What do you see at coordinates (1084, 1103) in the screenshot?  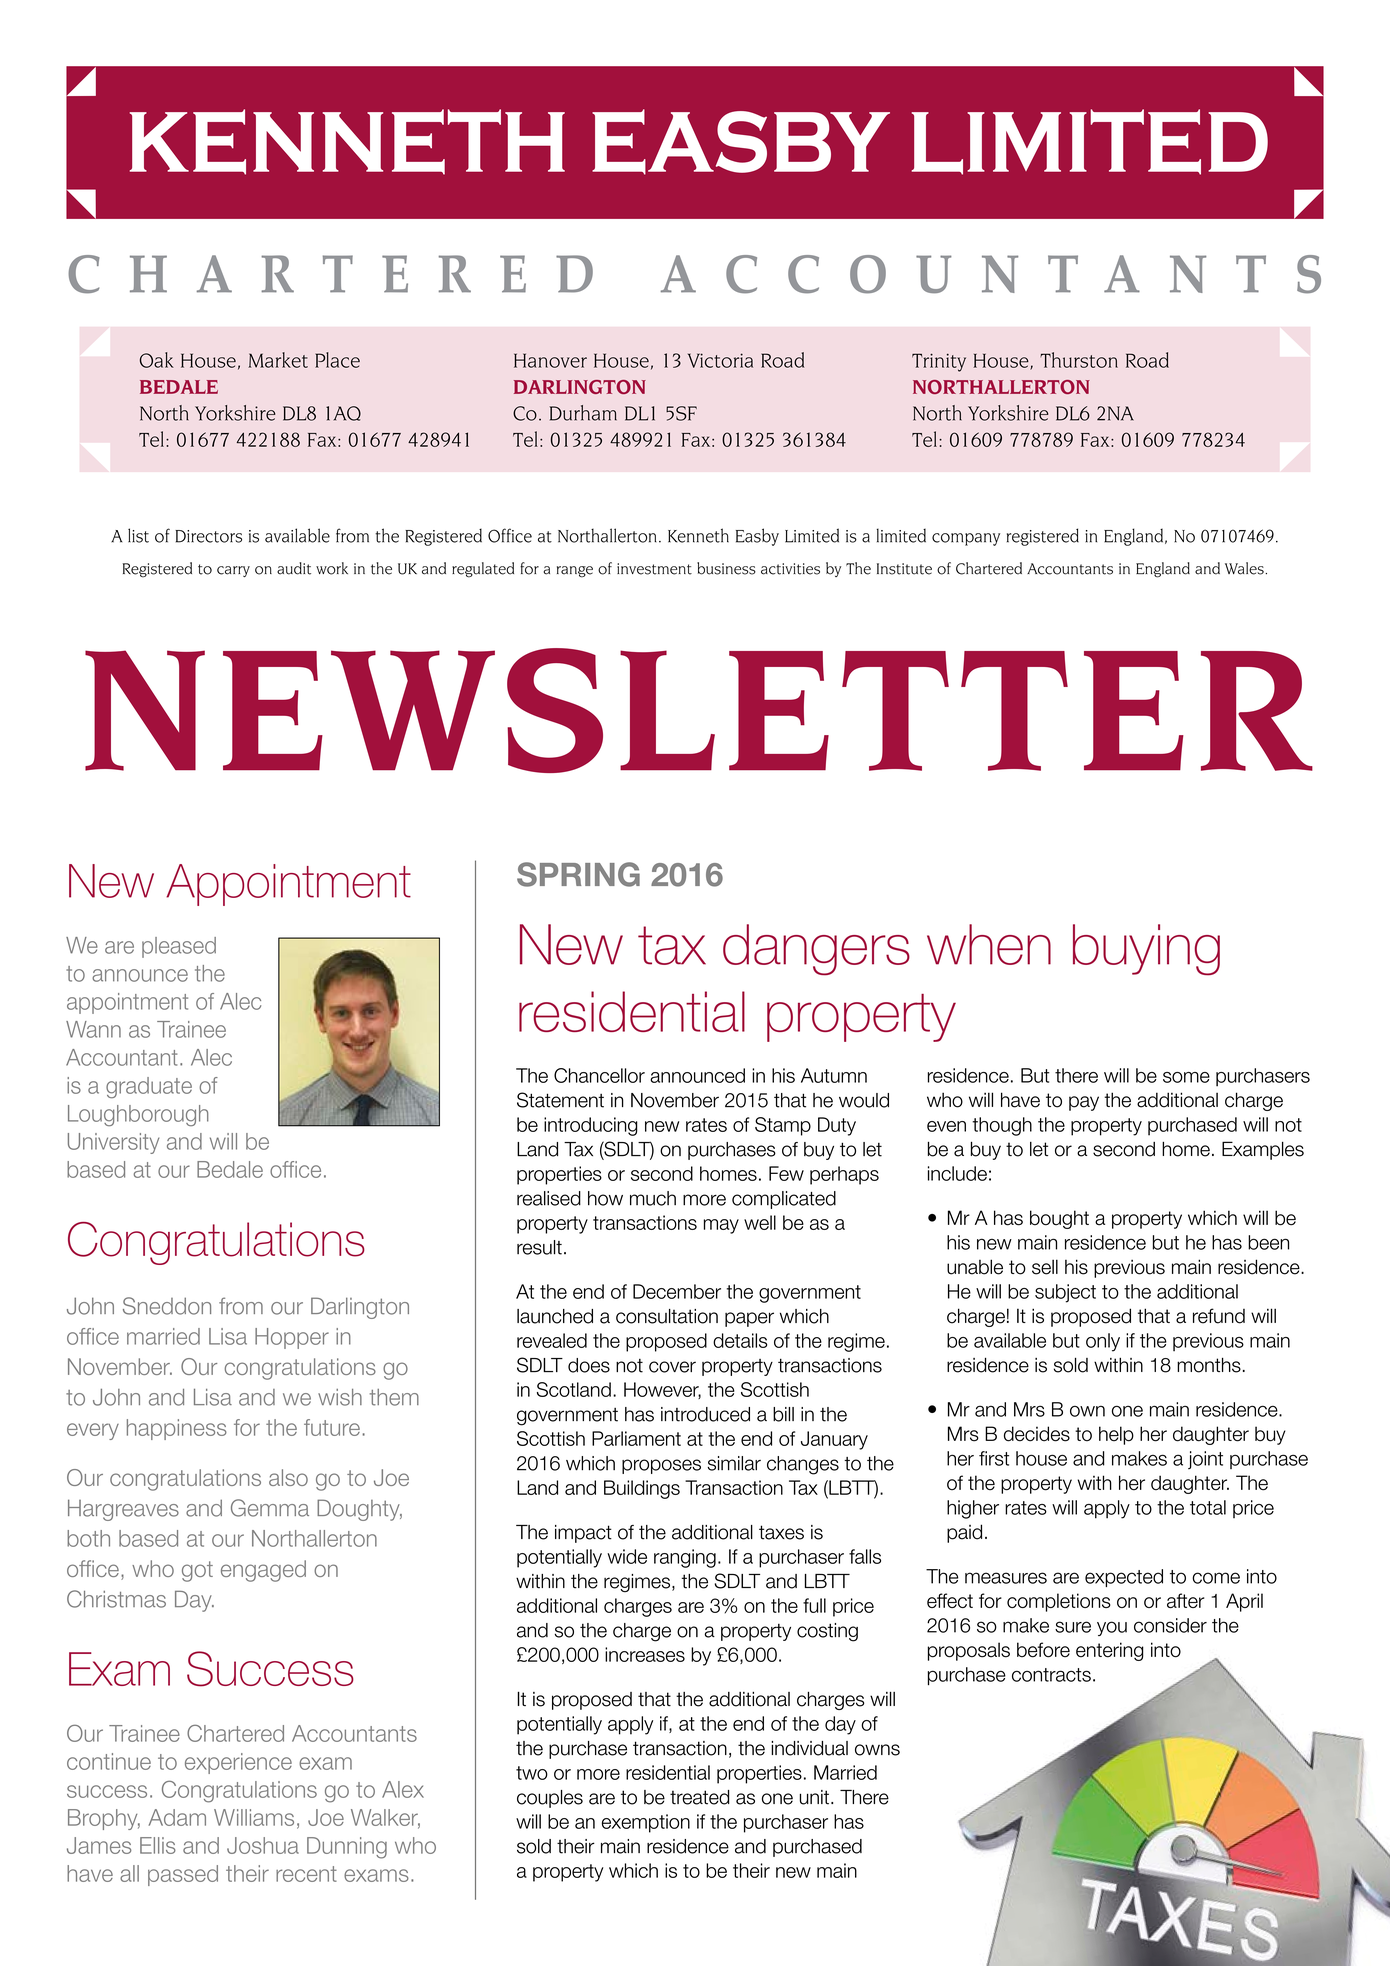 I see `pay` at bounding box center [1084, 1103].
